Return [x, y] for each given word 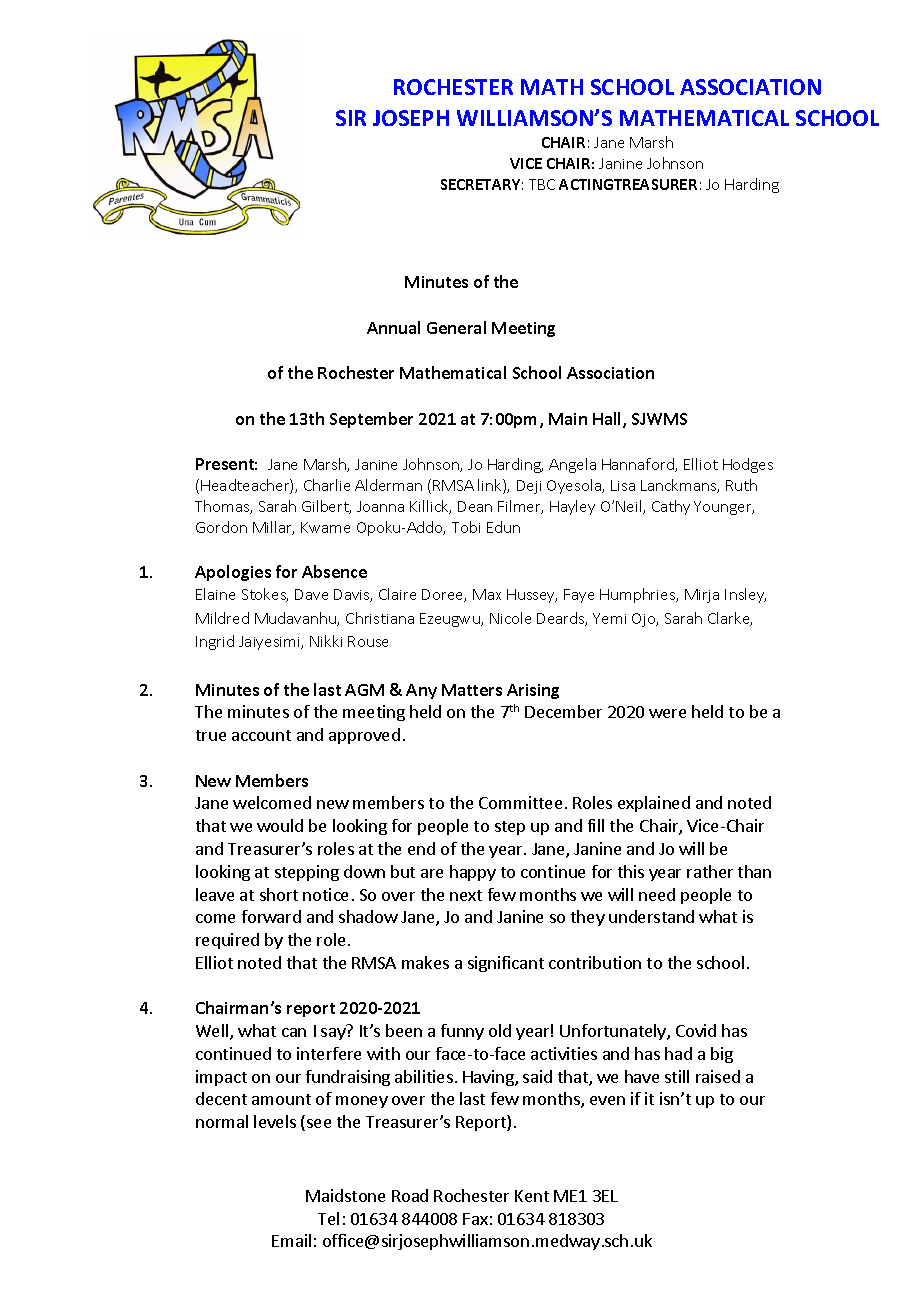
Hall [608, 420]
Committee [520, 802]
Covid [696, 1030]
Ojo [645, 620]
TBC [542, 184]
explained [654, 804]
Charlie [327, 485]
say [333, 1034]
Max [487, 594]
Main [568, 419]
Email [291, 1240]
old [500, 1030]
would [280, 825]
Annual [393, 327]
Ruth [741, 485]
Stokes [265, 595]
